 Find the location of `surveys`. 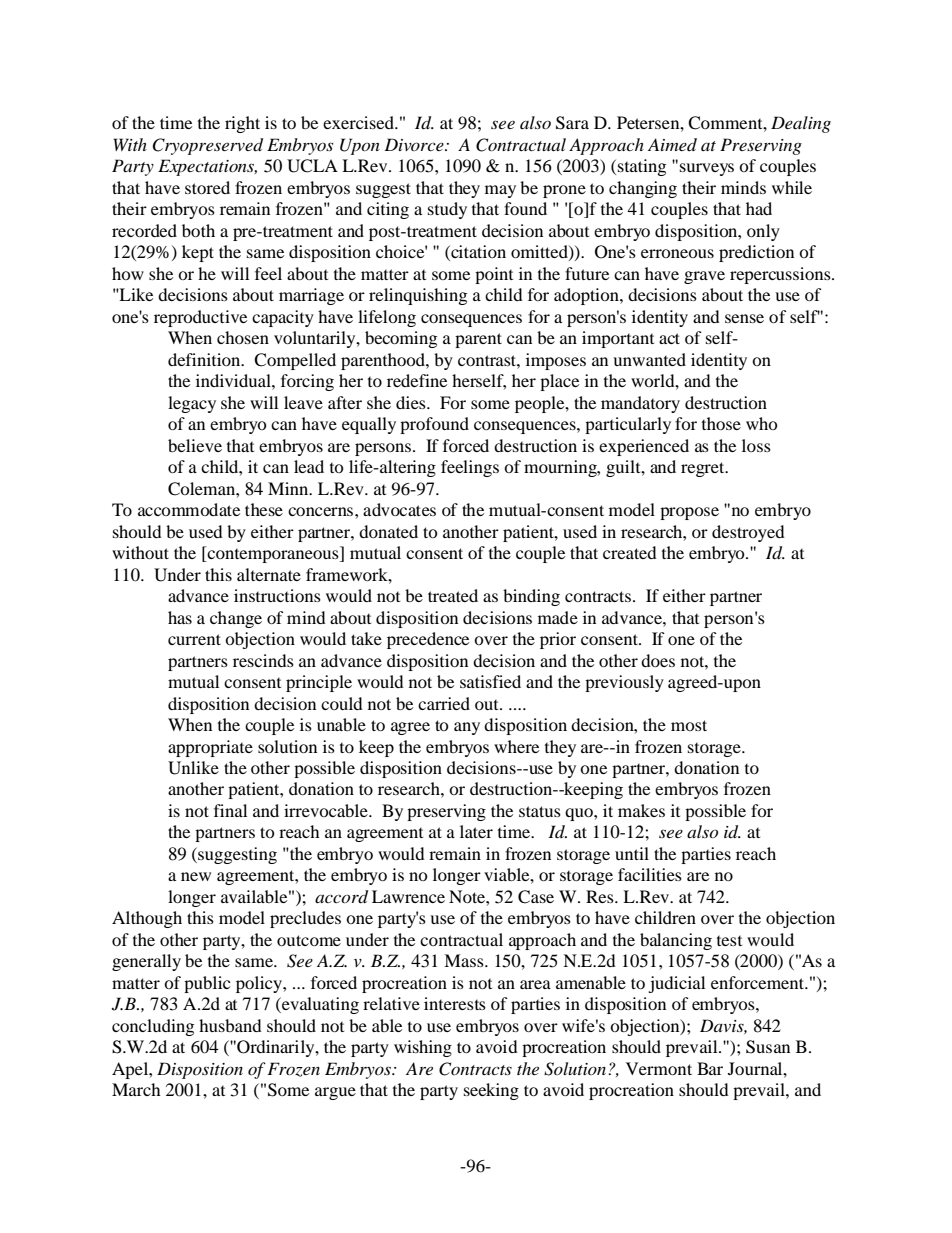

surveys is located at coordinates (707, 169).
